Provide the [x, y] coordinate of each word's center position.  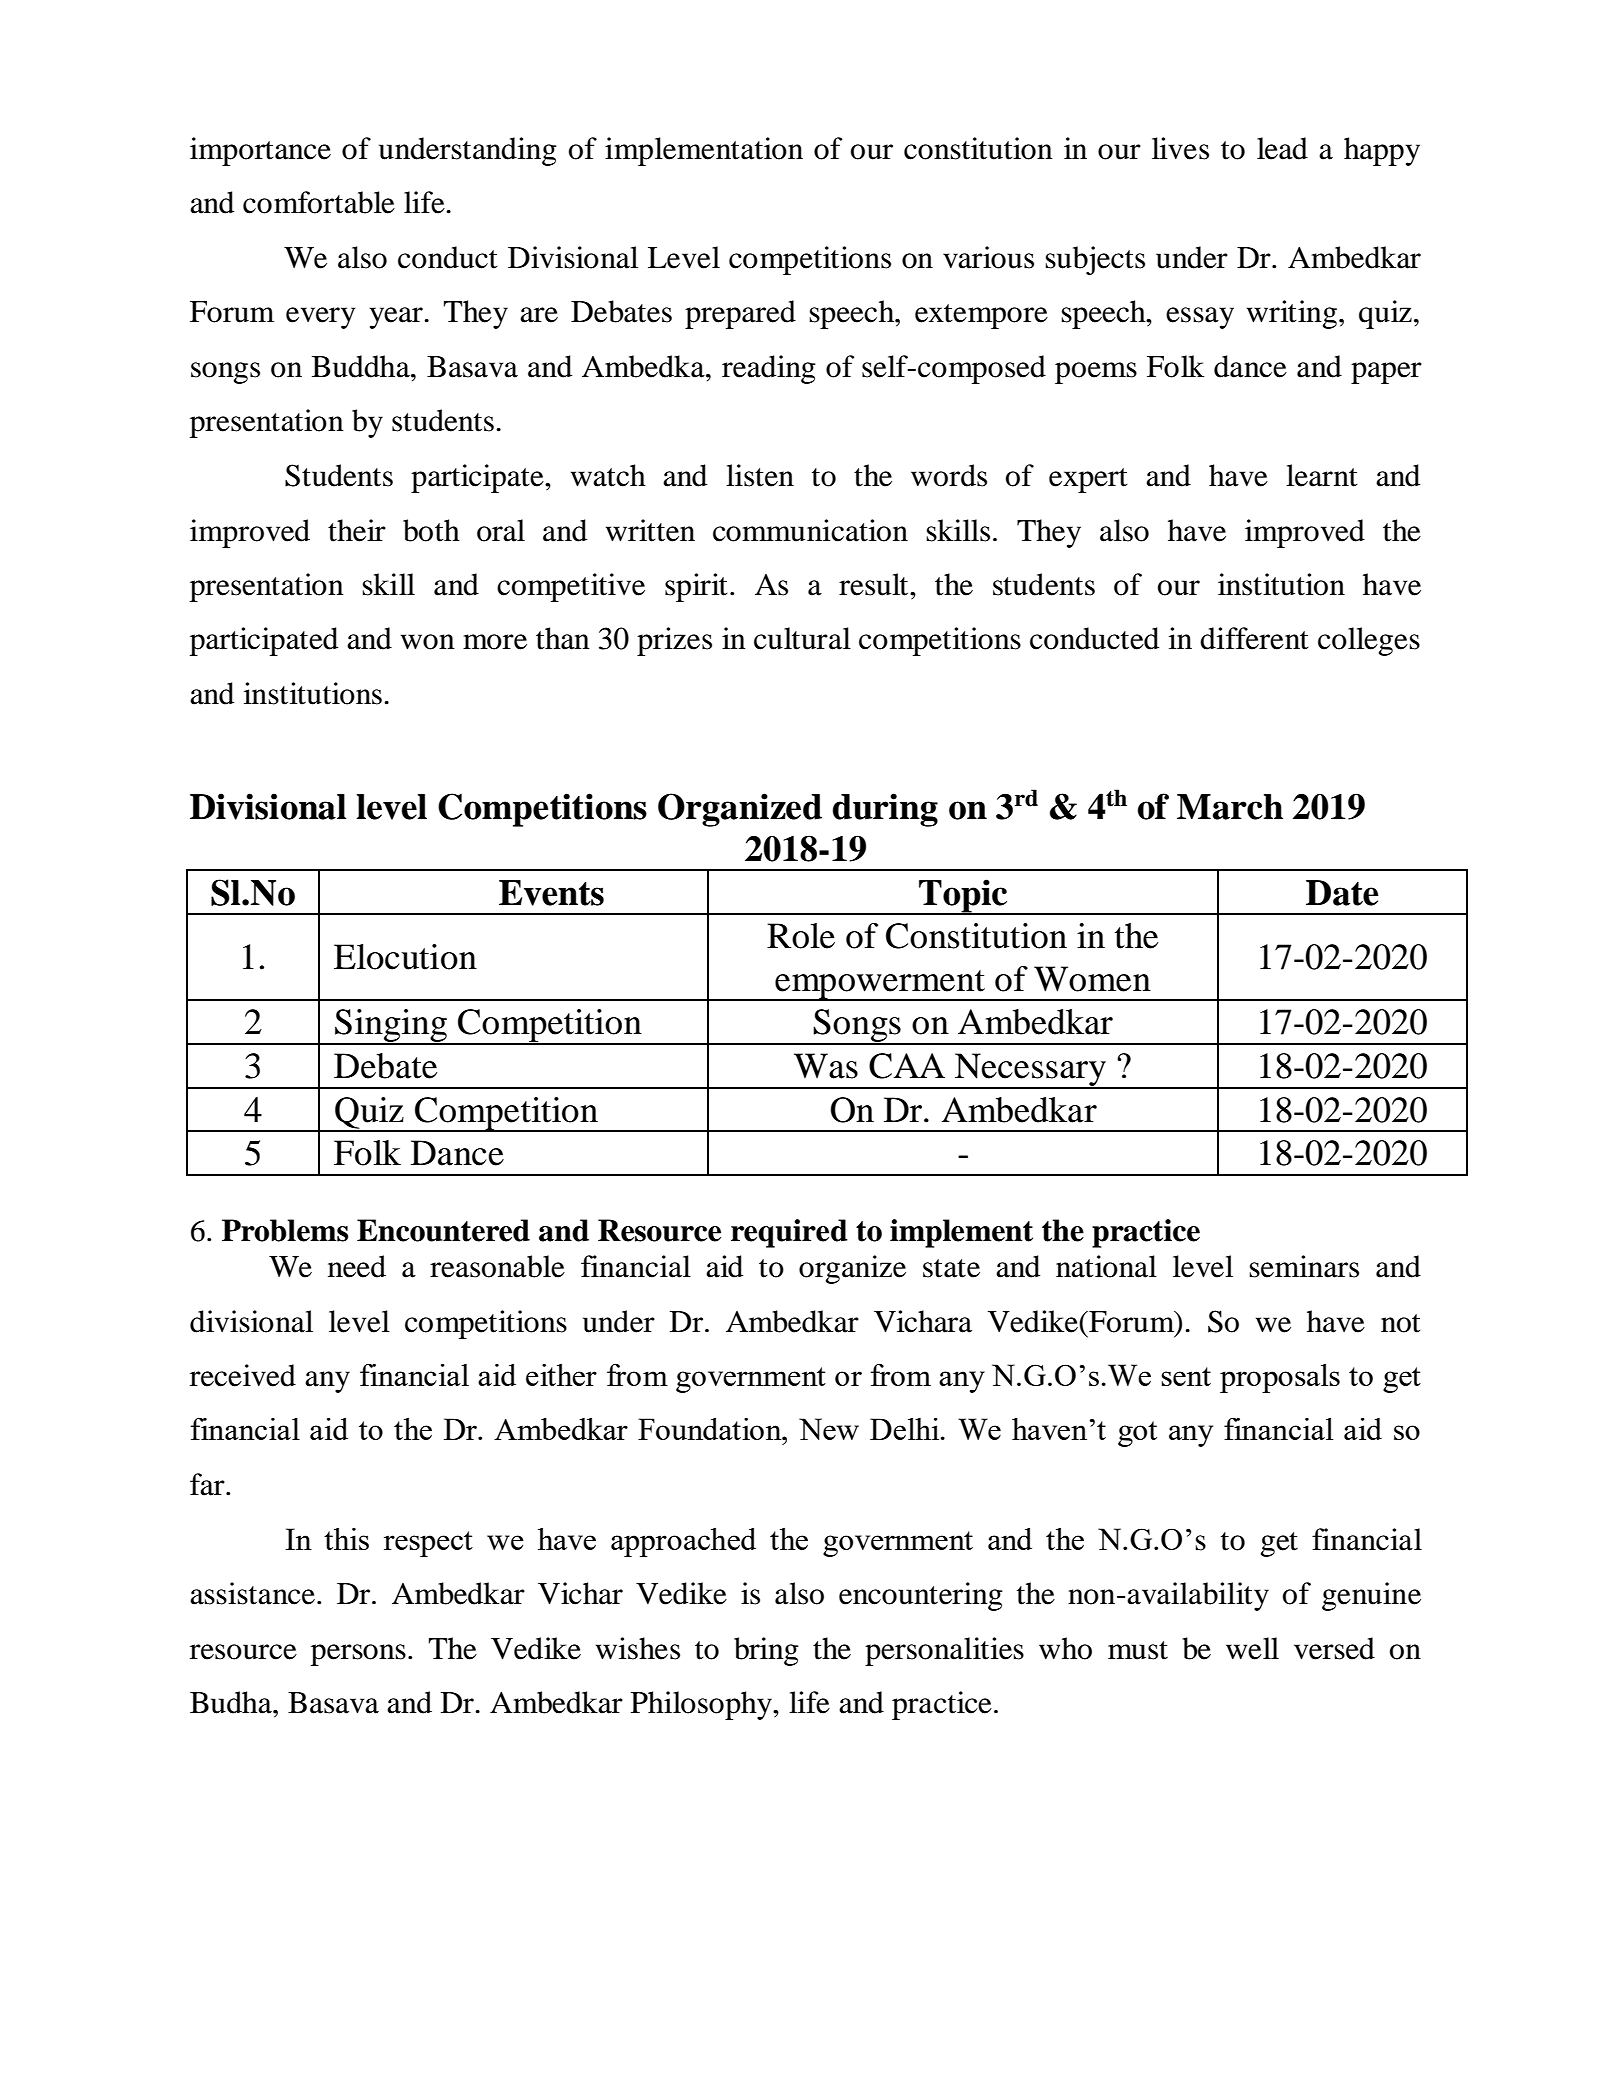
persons [358, 1655]
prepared [740, 314]
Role [801, 936]
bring [766, 1651]
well [1252, 1648]
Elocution [405, 957]
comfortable [319, 202]
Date [1342, 893]
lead [1282, 148]
